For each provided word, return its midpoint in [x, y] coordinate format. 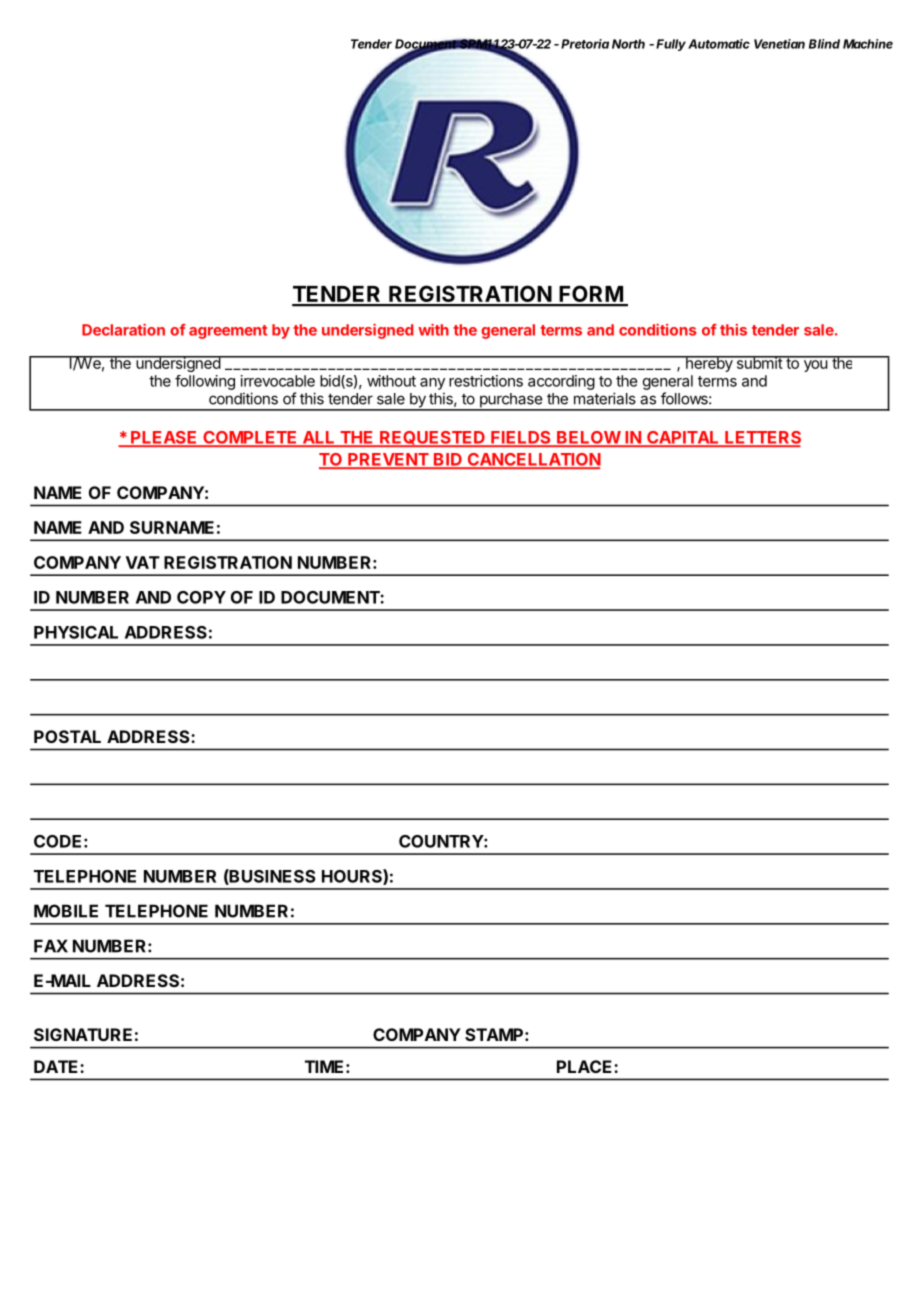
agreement [228, 332]
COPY [201, 597]
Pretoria [585, 44]
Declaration [123, 330]
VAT [143, 562]
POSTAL [67, 736]
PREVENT [388, 460]
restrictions [486, 381]
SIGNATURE [83, 1034]
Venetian [779, 44]
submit [759, 362]
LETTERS [762, 438]
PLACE [586, 1066]
